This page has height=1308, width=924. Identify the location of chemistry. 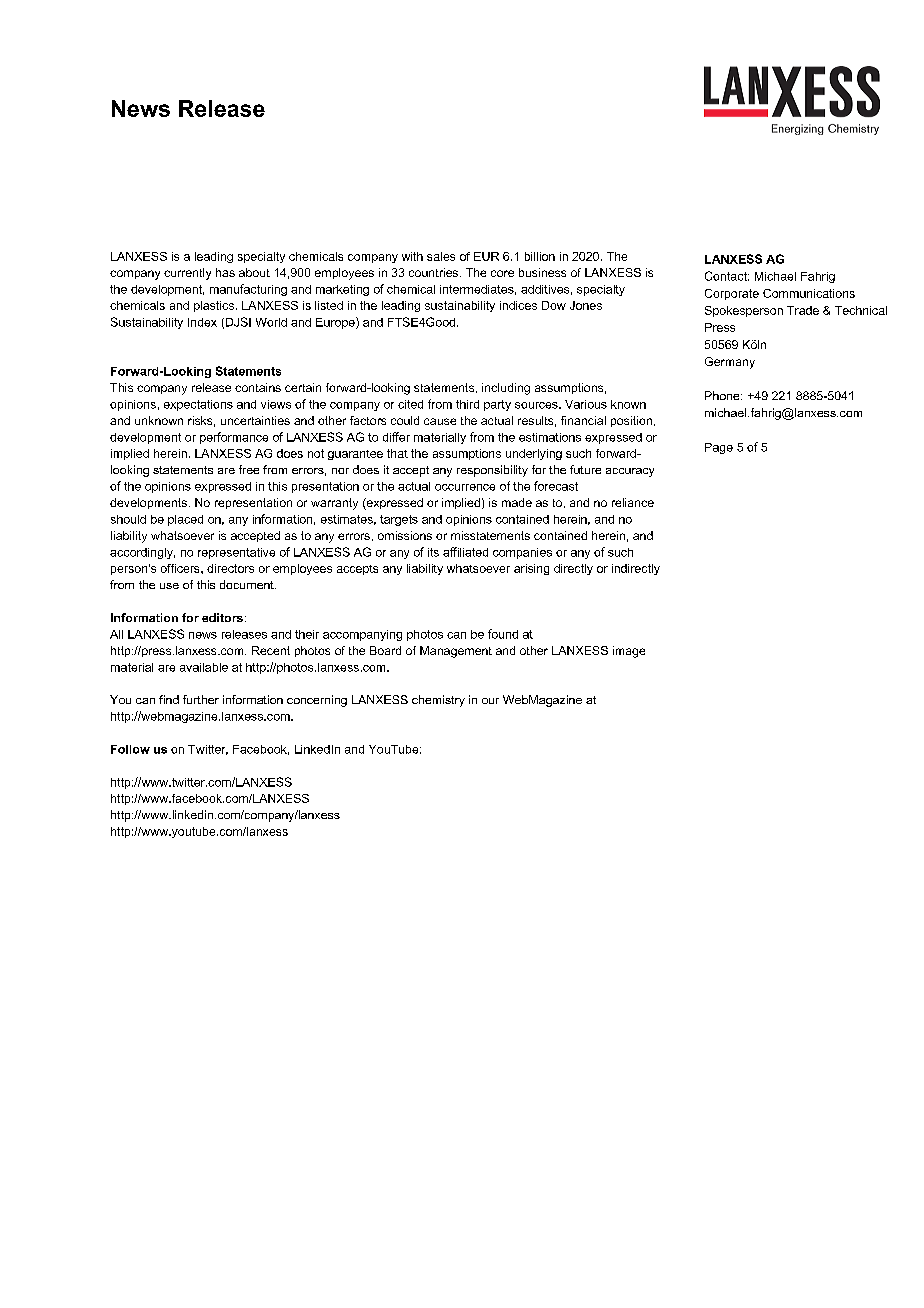
(438, 701).
